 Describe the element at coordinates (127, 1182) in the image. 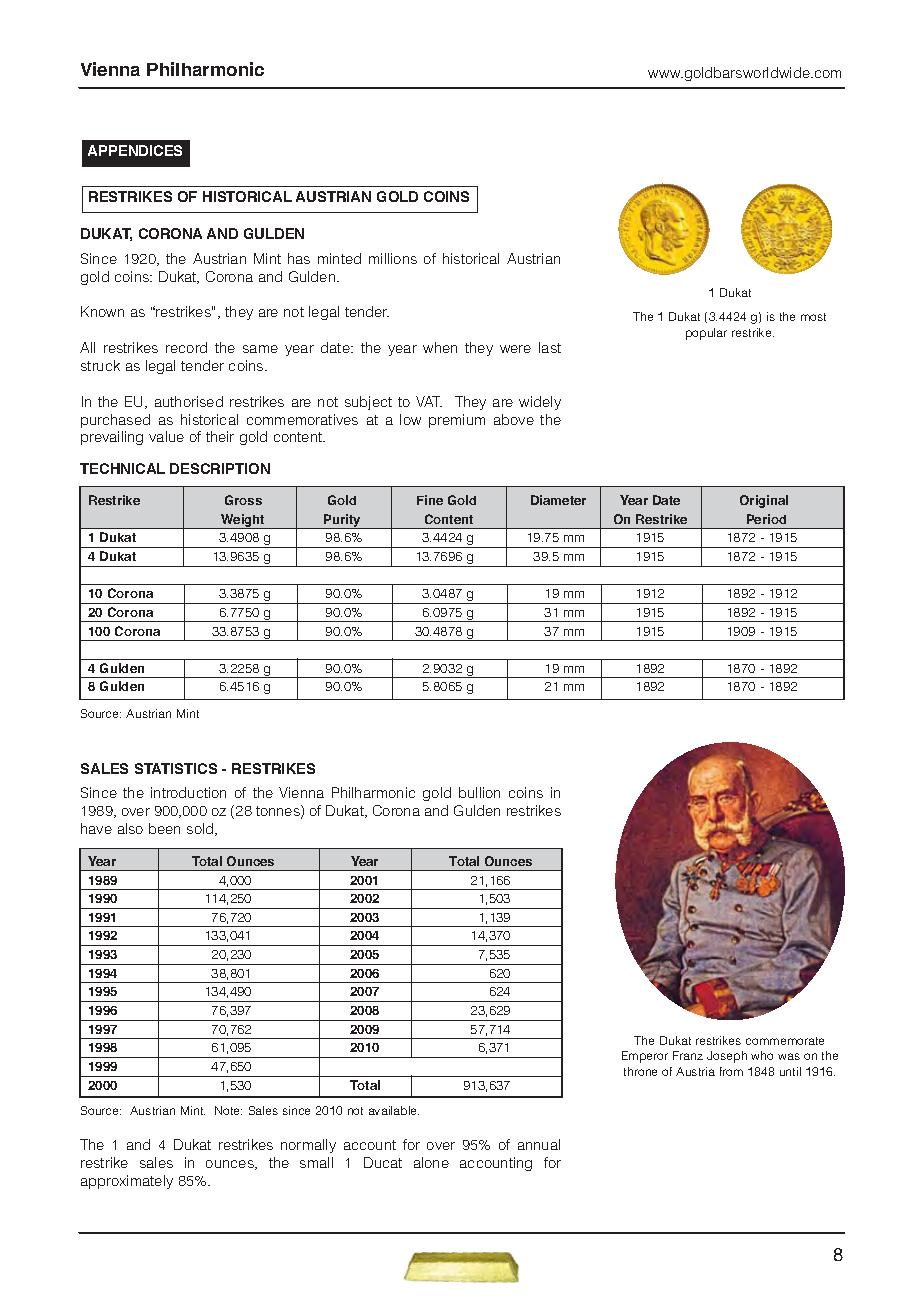

I see `approximately` at that location.
